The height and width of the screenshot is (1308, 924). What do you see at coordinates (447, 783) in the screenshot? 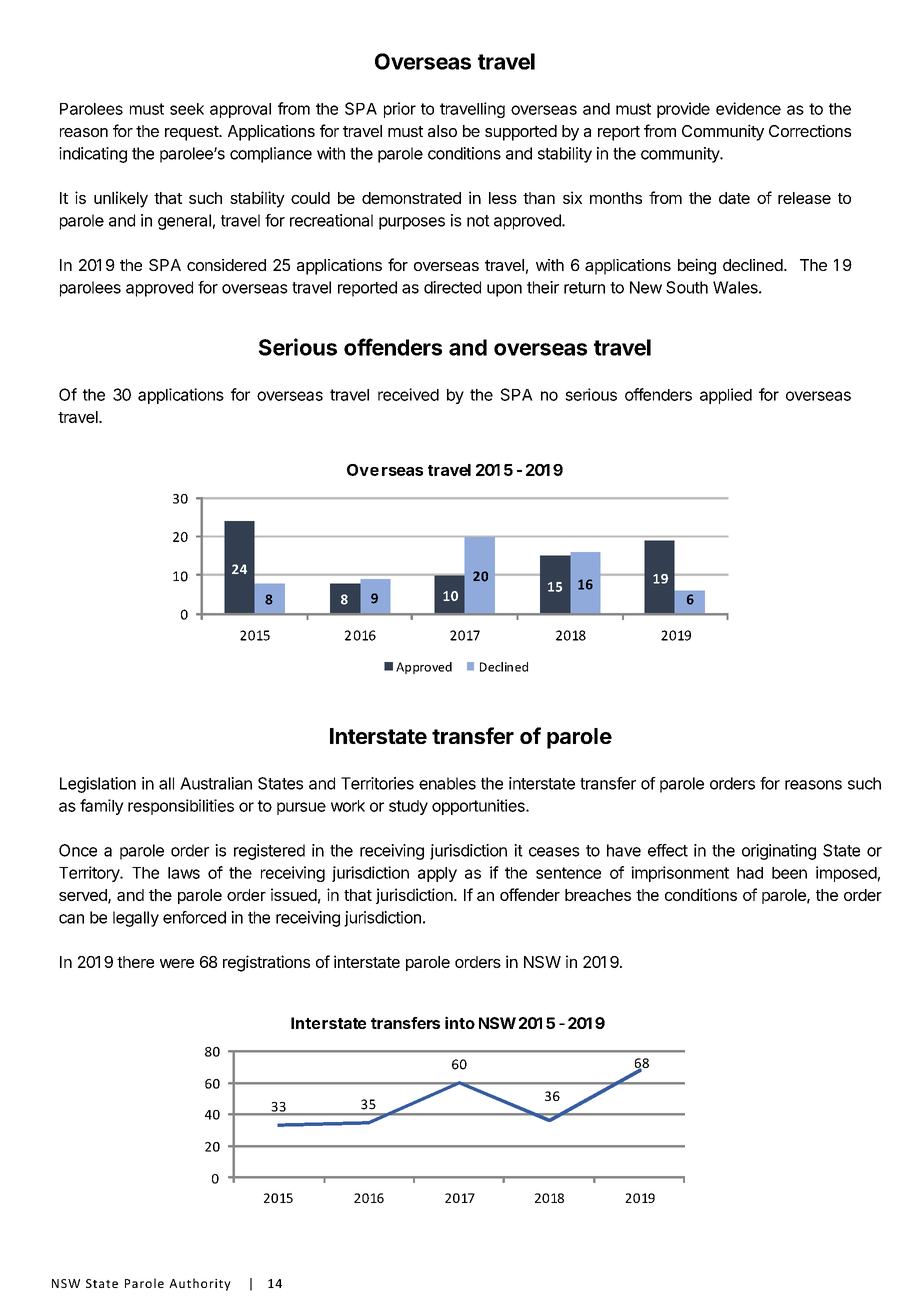
I see `enables` at bounding box center [447, 783].
